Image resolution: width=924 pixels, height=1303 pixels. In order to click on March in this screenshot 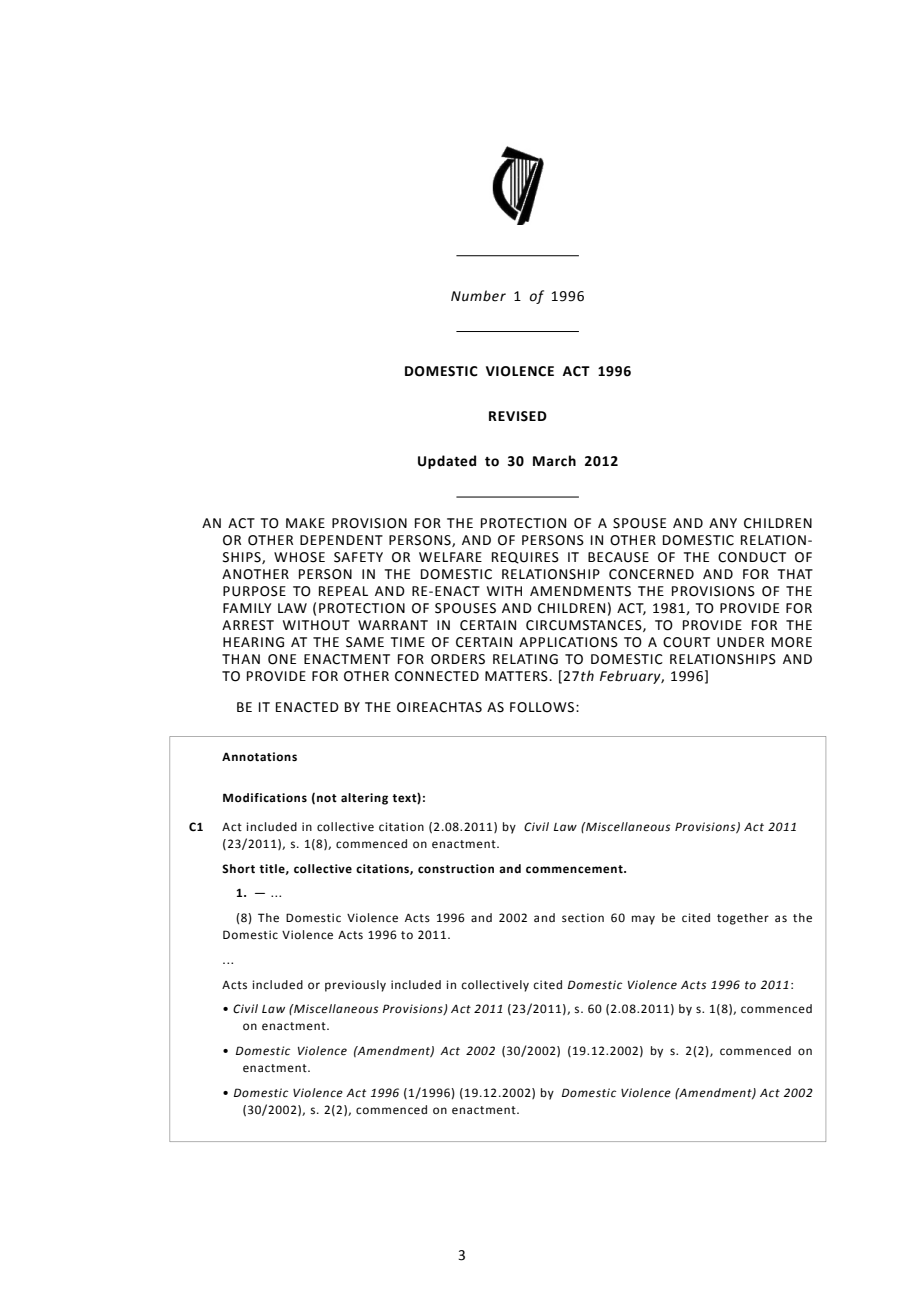, I will do `click(554, 461)`.
